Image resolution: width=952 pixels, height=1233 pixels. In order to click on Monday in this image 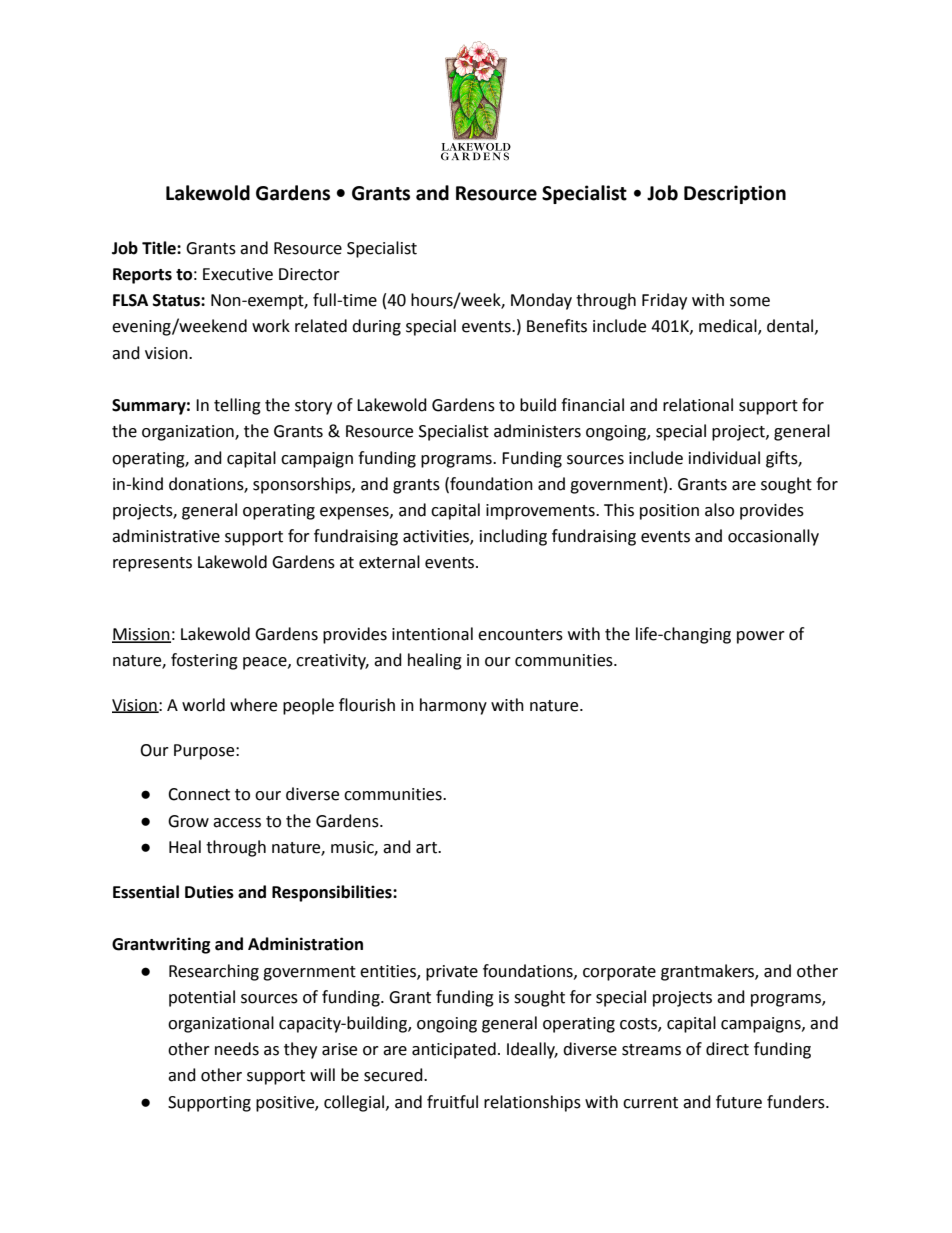, I will do `click(541, 301)`.
